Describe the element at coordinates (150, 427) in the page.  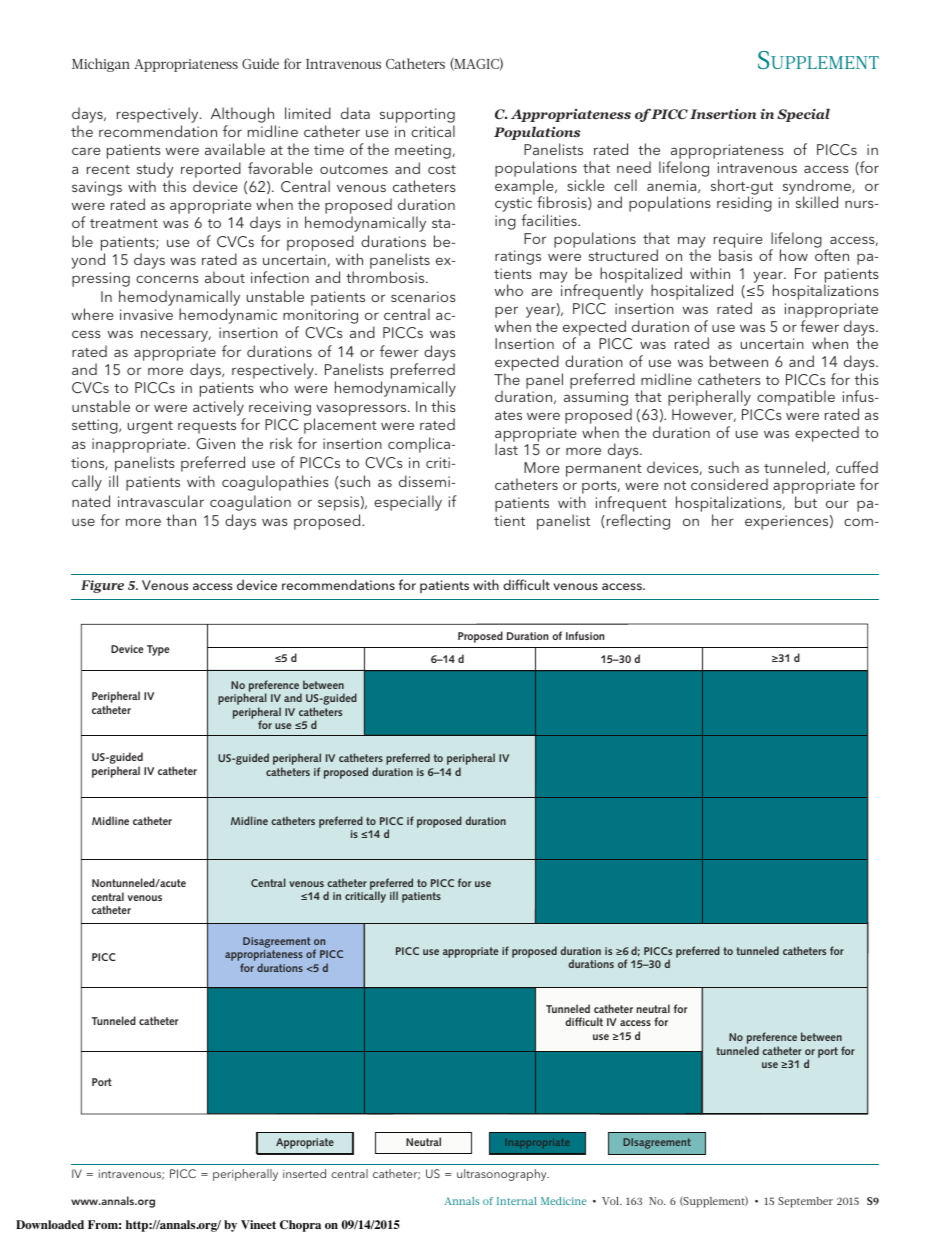
I see `urgent` at that location.
